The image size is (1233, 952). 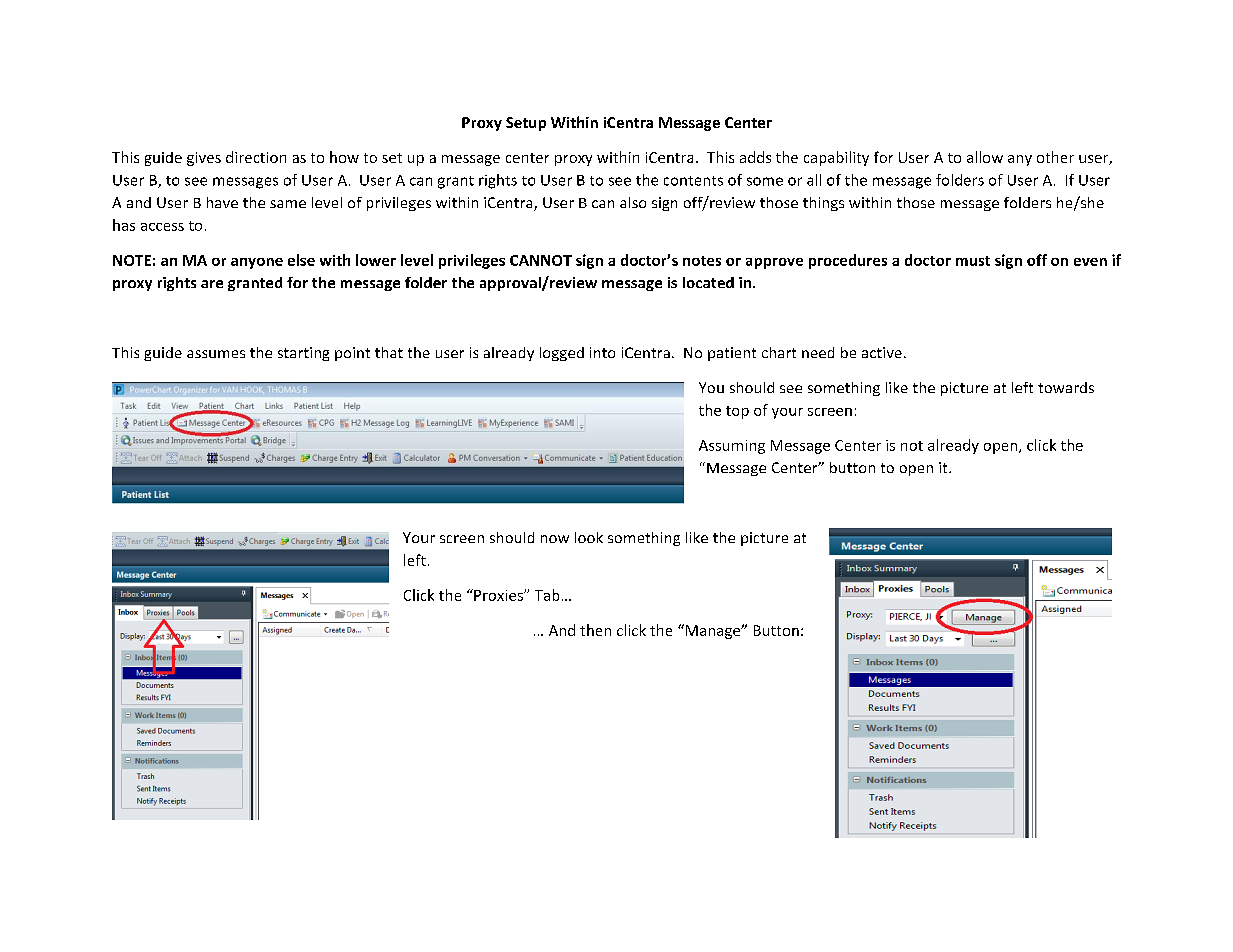 I want to click on Setup, so click(x=526, y=124).
